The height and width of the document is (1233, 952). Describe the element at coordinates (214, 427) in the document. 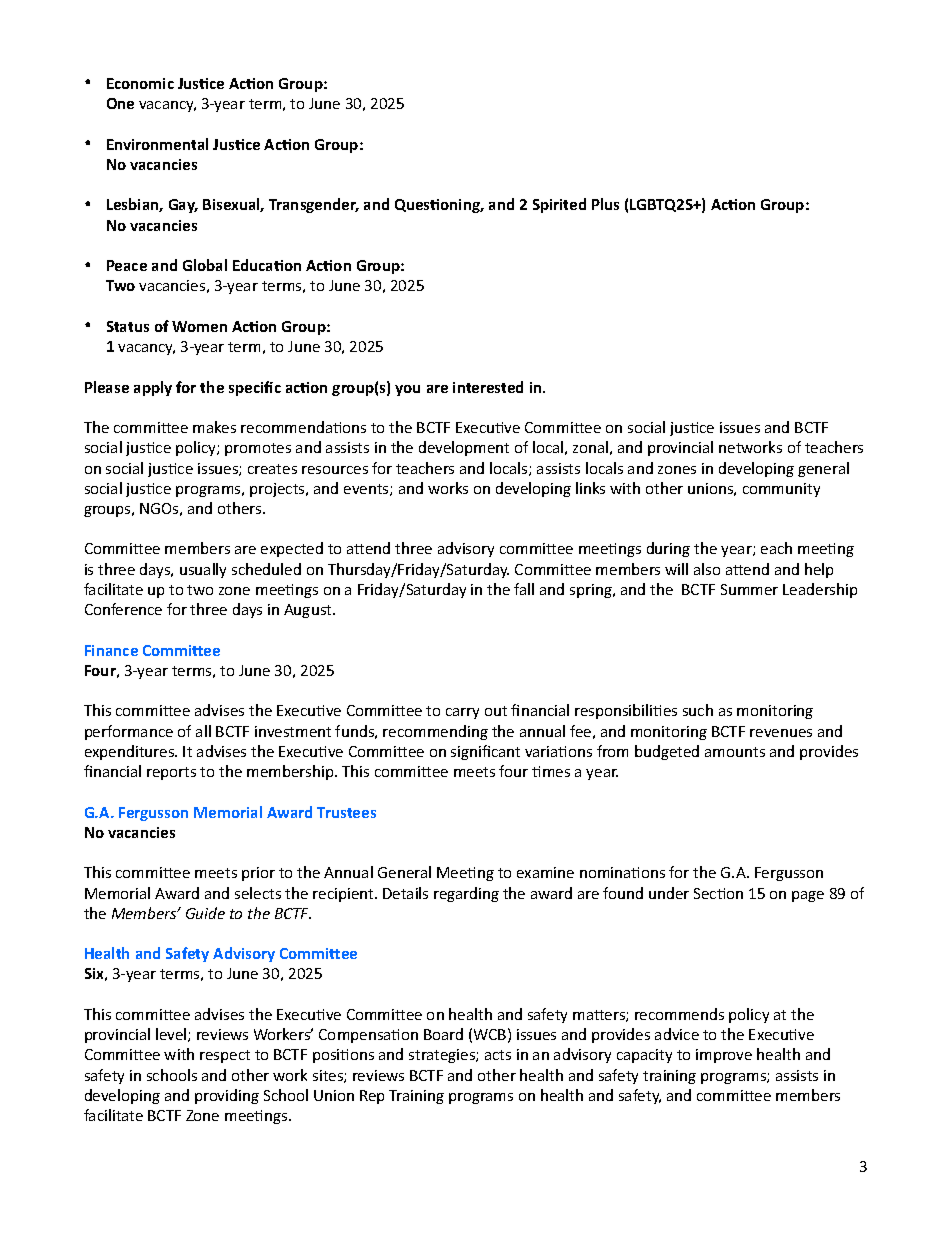

I see `makes` at that location.
